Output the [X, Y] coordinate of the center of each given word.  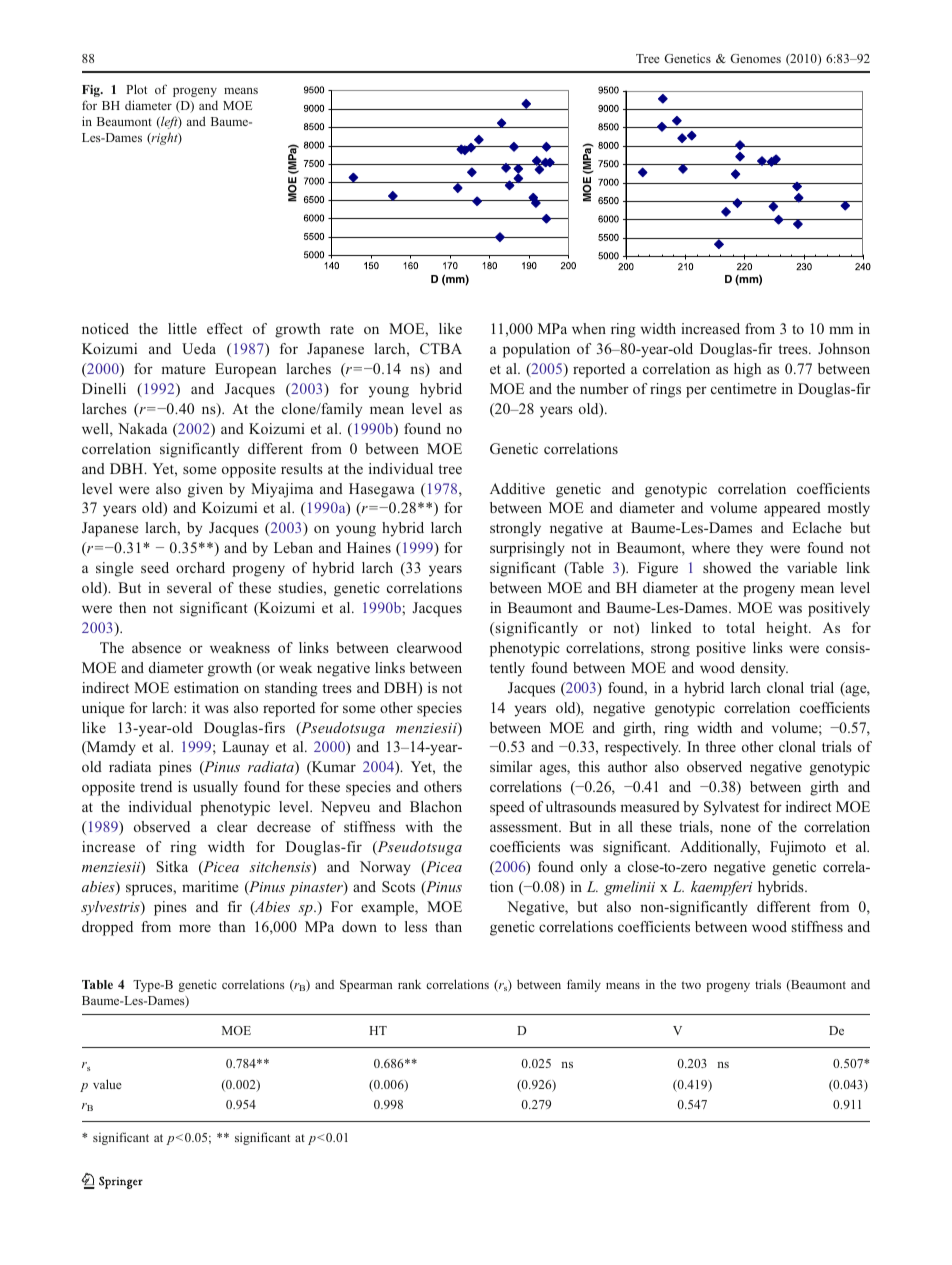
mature [183, 369]
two [691, 985]
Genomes [755, 58]
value [107, 1084]
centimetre [743, 388]
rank [409, 984]
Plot [136, 89]
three [720, 746]
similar [511, 766]
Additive [517, 488]
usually [215, 788]
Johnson [844, 348]
